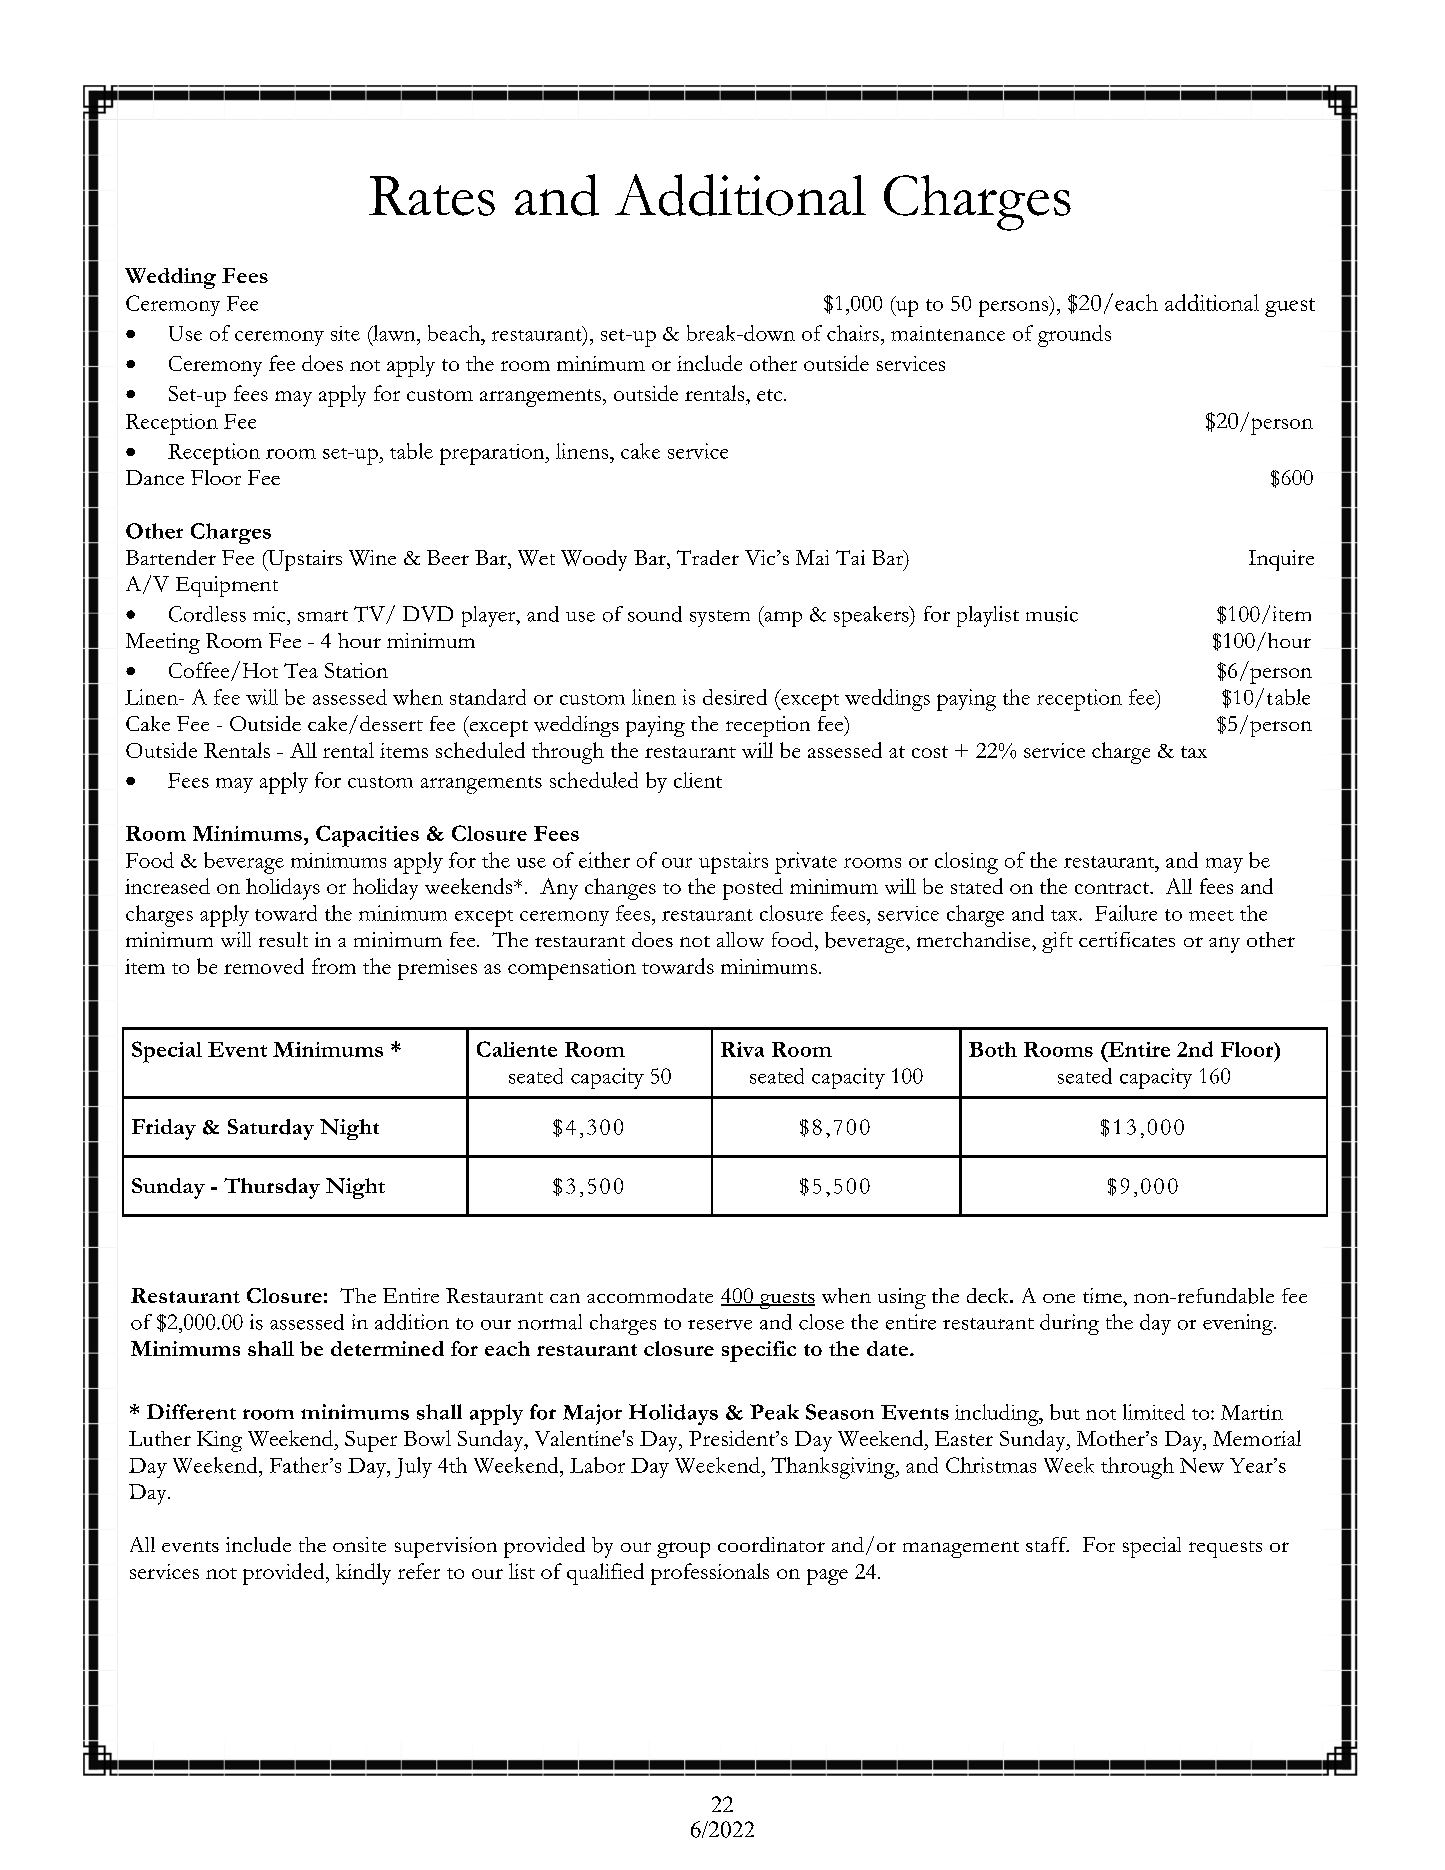 The width and height of the screenshot is (1445, 1870). I want to click on contract, so click(1113, 888).
